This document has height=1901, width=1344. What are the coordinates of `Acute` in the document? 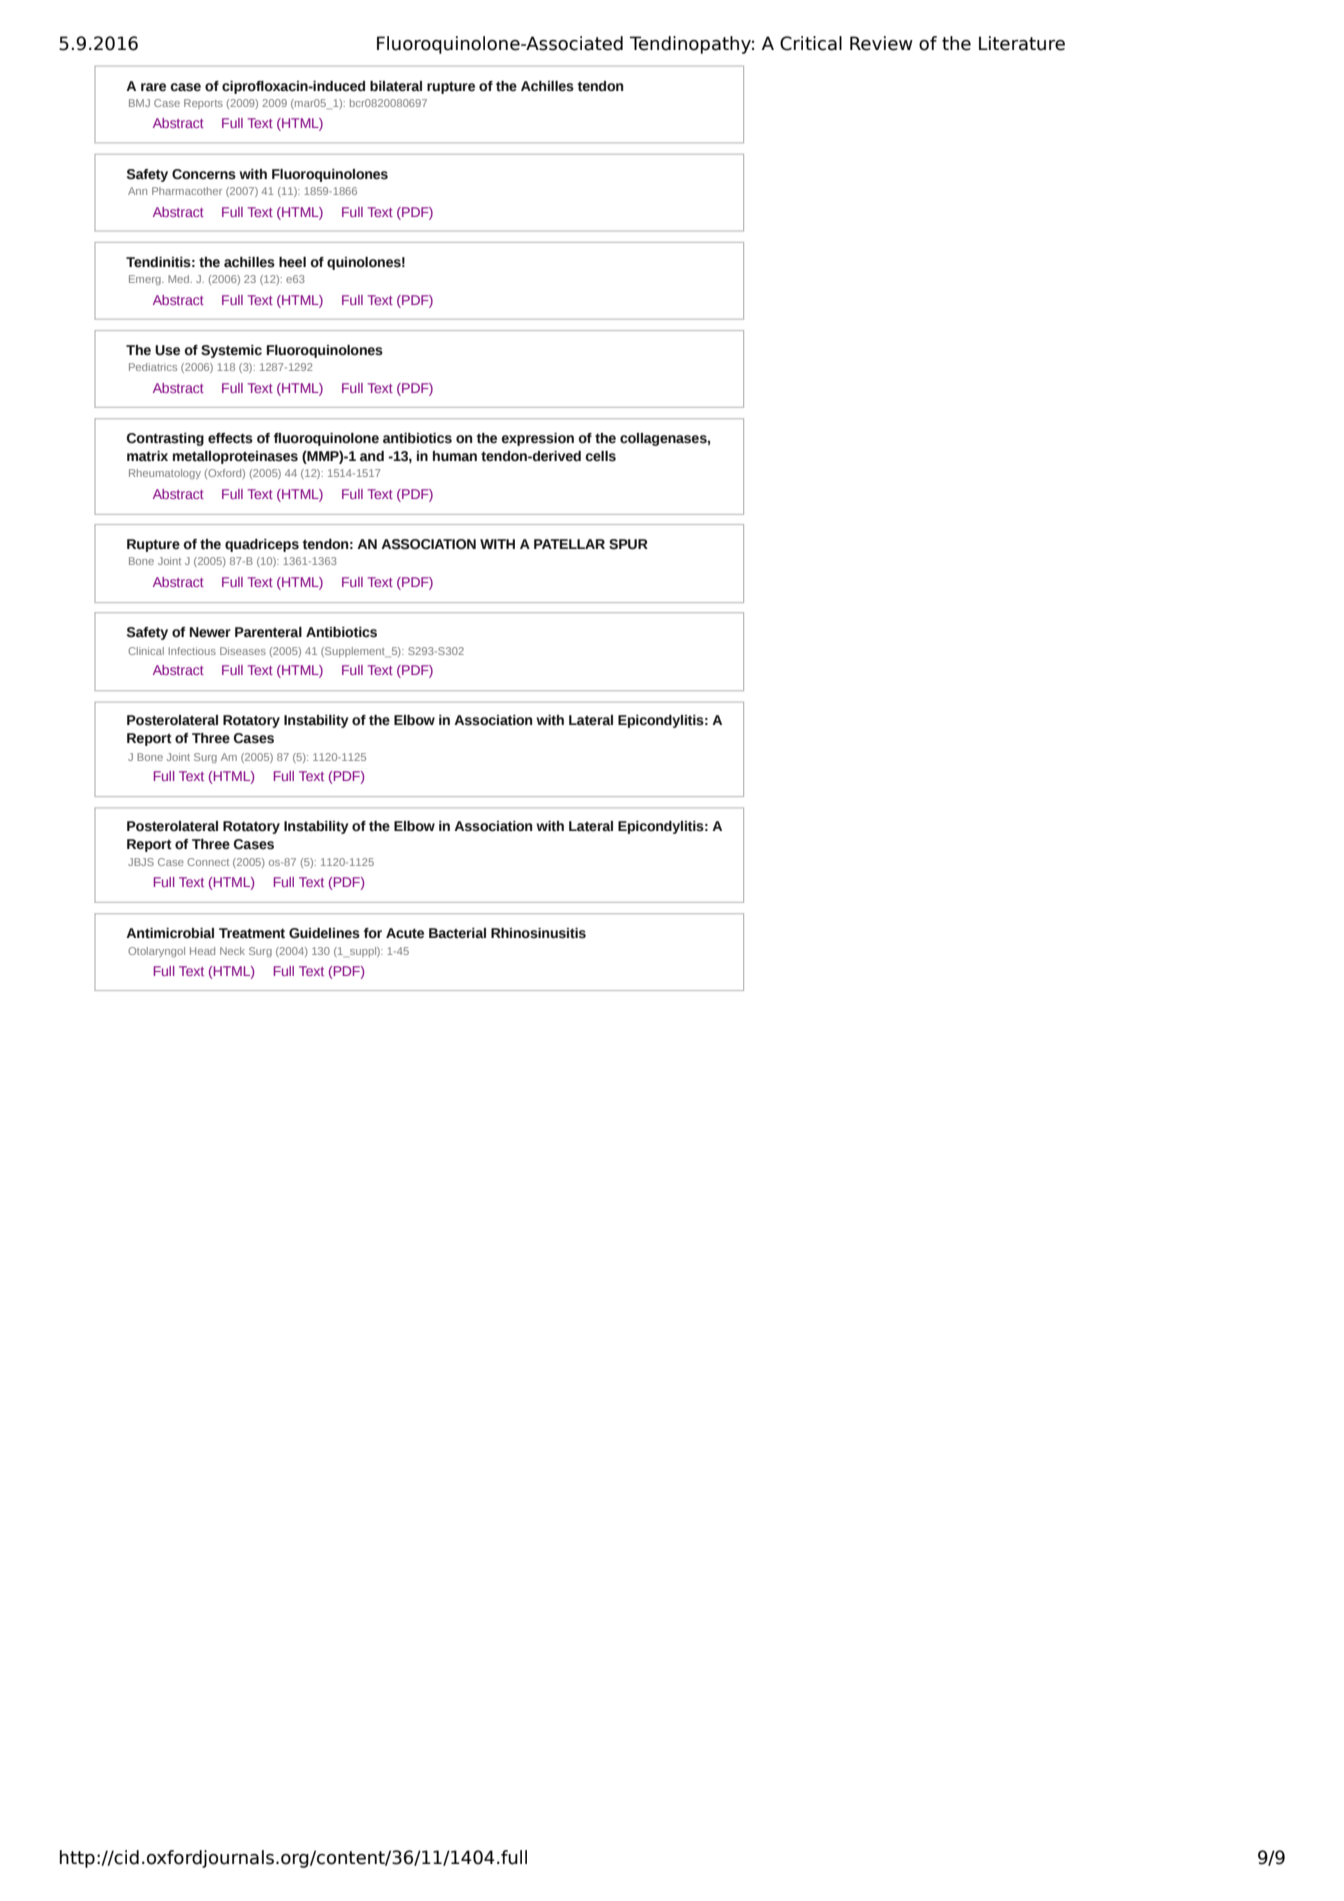 It's located at (405, 933).
